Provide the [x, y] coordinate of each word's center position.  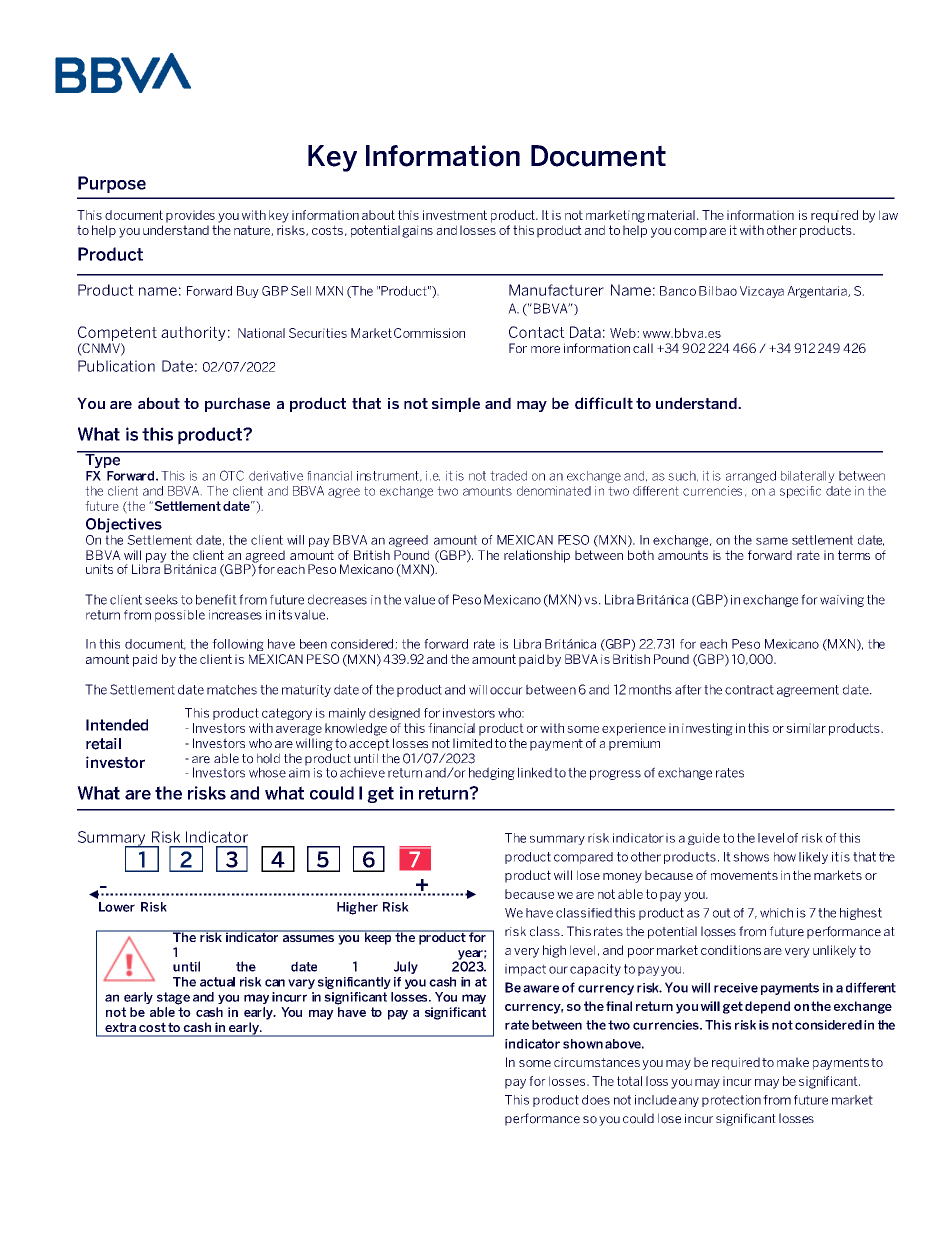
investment [455, 215]
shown [583, 1044]
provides [190, 216]
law [888, 215]
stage [173, 998]
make [793, 1062]
